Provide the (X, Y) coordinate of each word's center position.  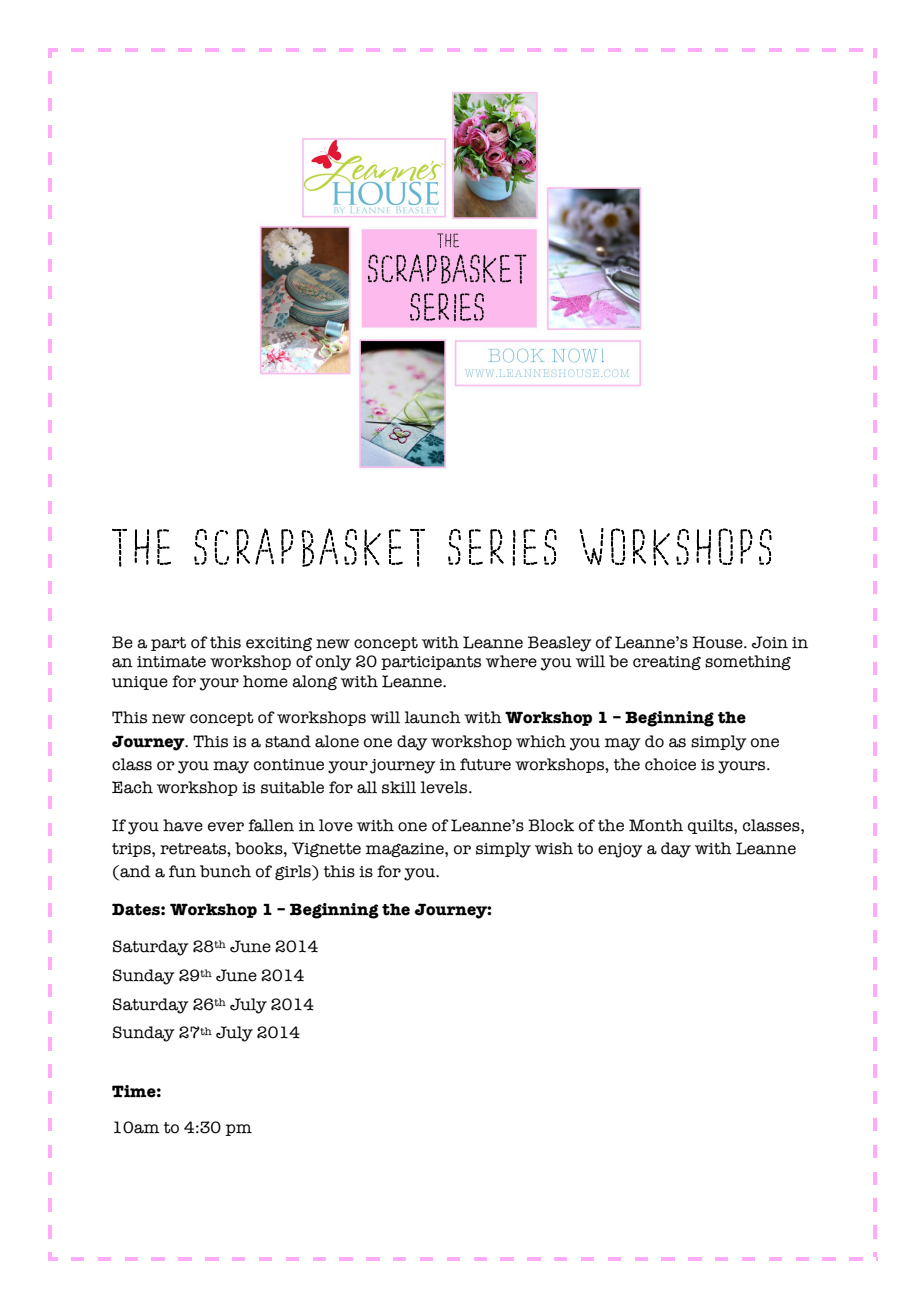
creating (667, 663)
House (718, 642)
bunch (225, 871)
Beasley (559, 644)
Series (502, 547)
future (485, 764)
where (511, 661)
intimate (171, 662)
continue (289, 765)
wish (554, 848)
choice (670, 764)
